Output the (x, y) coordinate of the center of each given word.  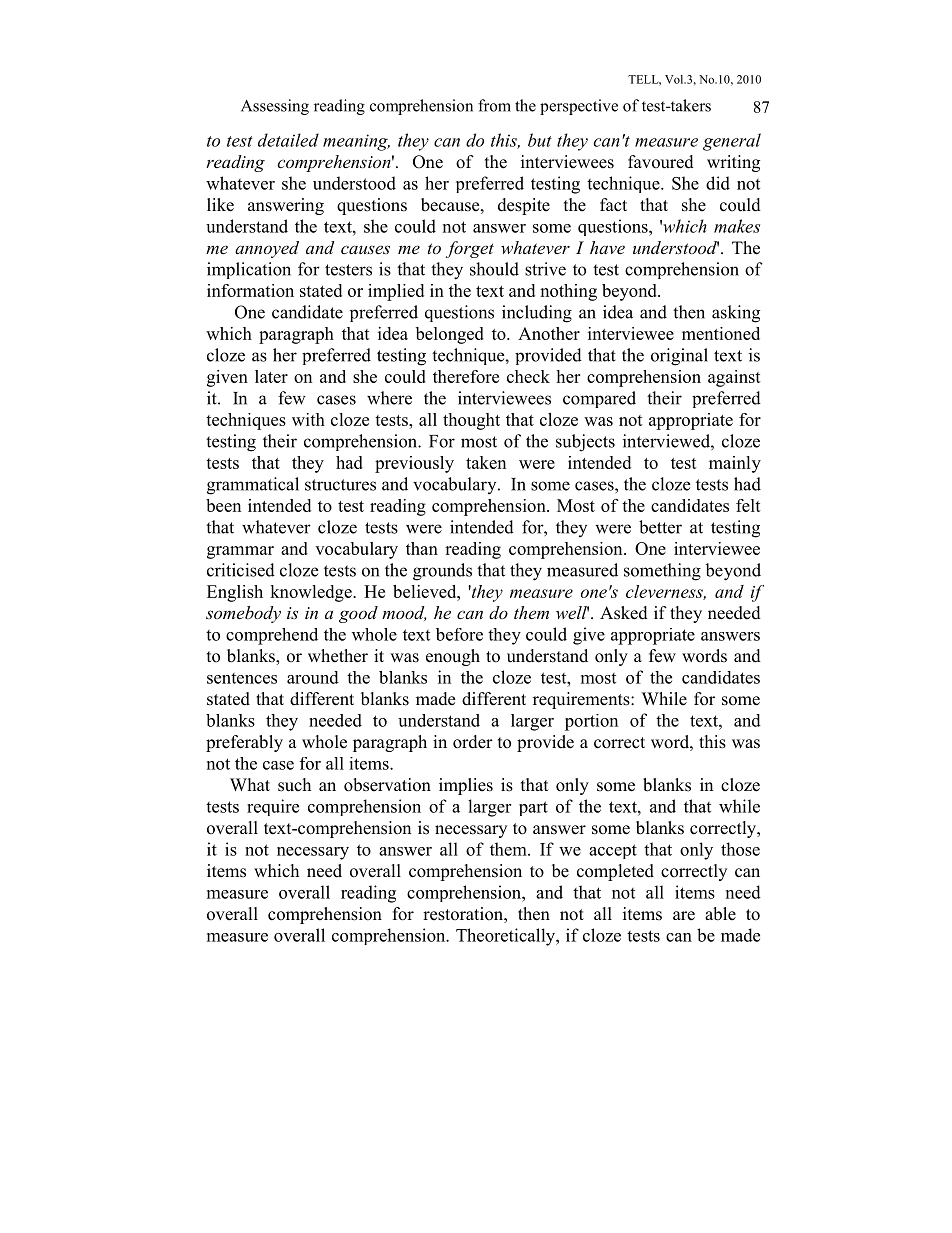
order (473, 742)
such (294, 785)
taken (486, 462)
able (720, 914)
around (313, 677)
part (533, 808)
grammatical (253, 486)
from (494, 105)
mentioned (721, 333)
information (250, 290)
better (660, 527)
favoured (661, 162)
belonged (450, 335)
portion (591, 722)
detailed (288, 140)
